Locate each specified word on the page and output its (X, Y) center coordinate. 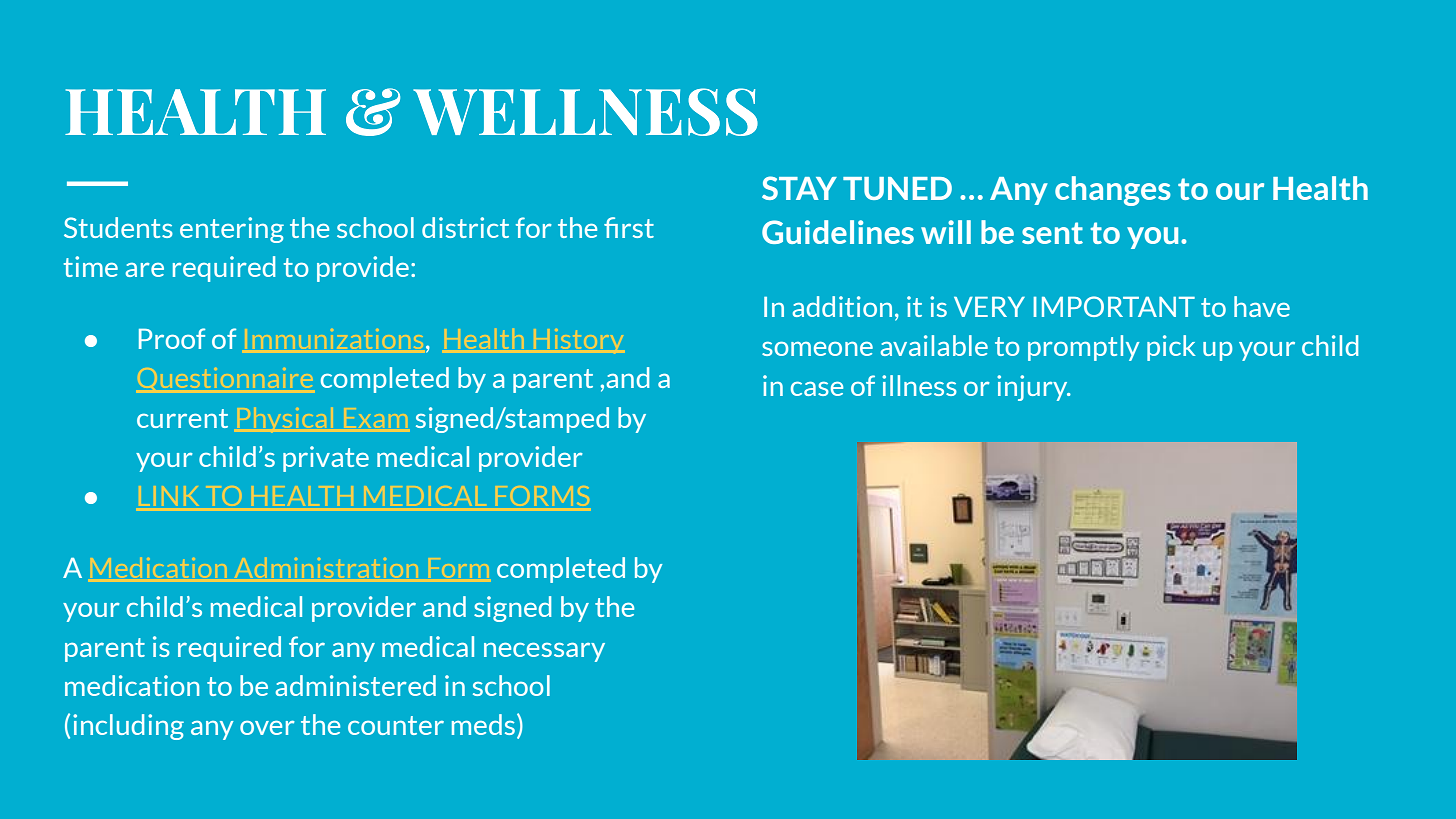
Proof (172, 338)
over (267, 728)
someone (817, 349)
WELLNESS (585, 112)
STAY (799, 188)
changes (1113, 191)
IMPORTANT (1114, 306)
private (326, 459)
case (817, 388)
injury (1033, 388)
